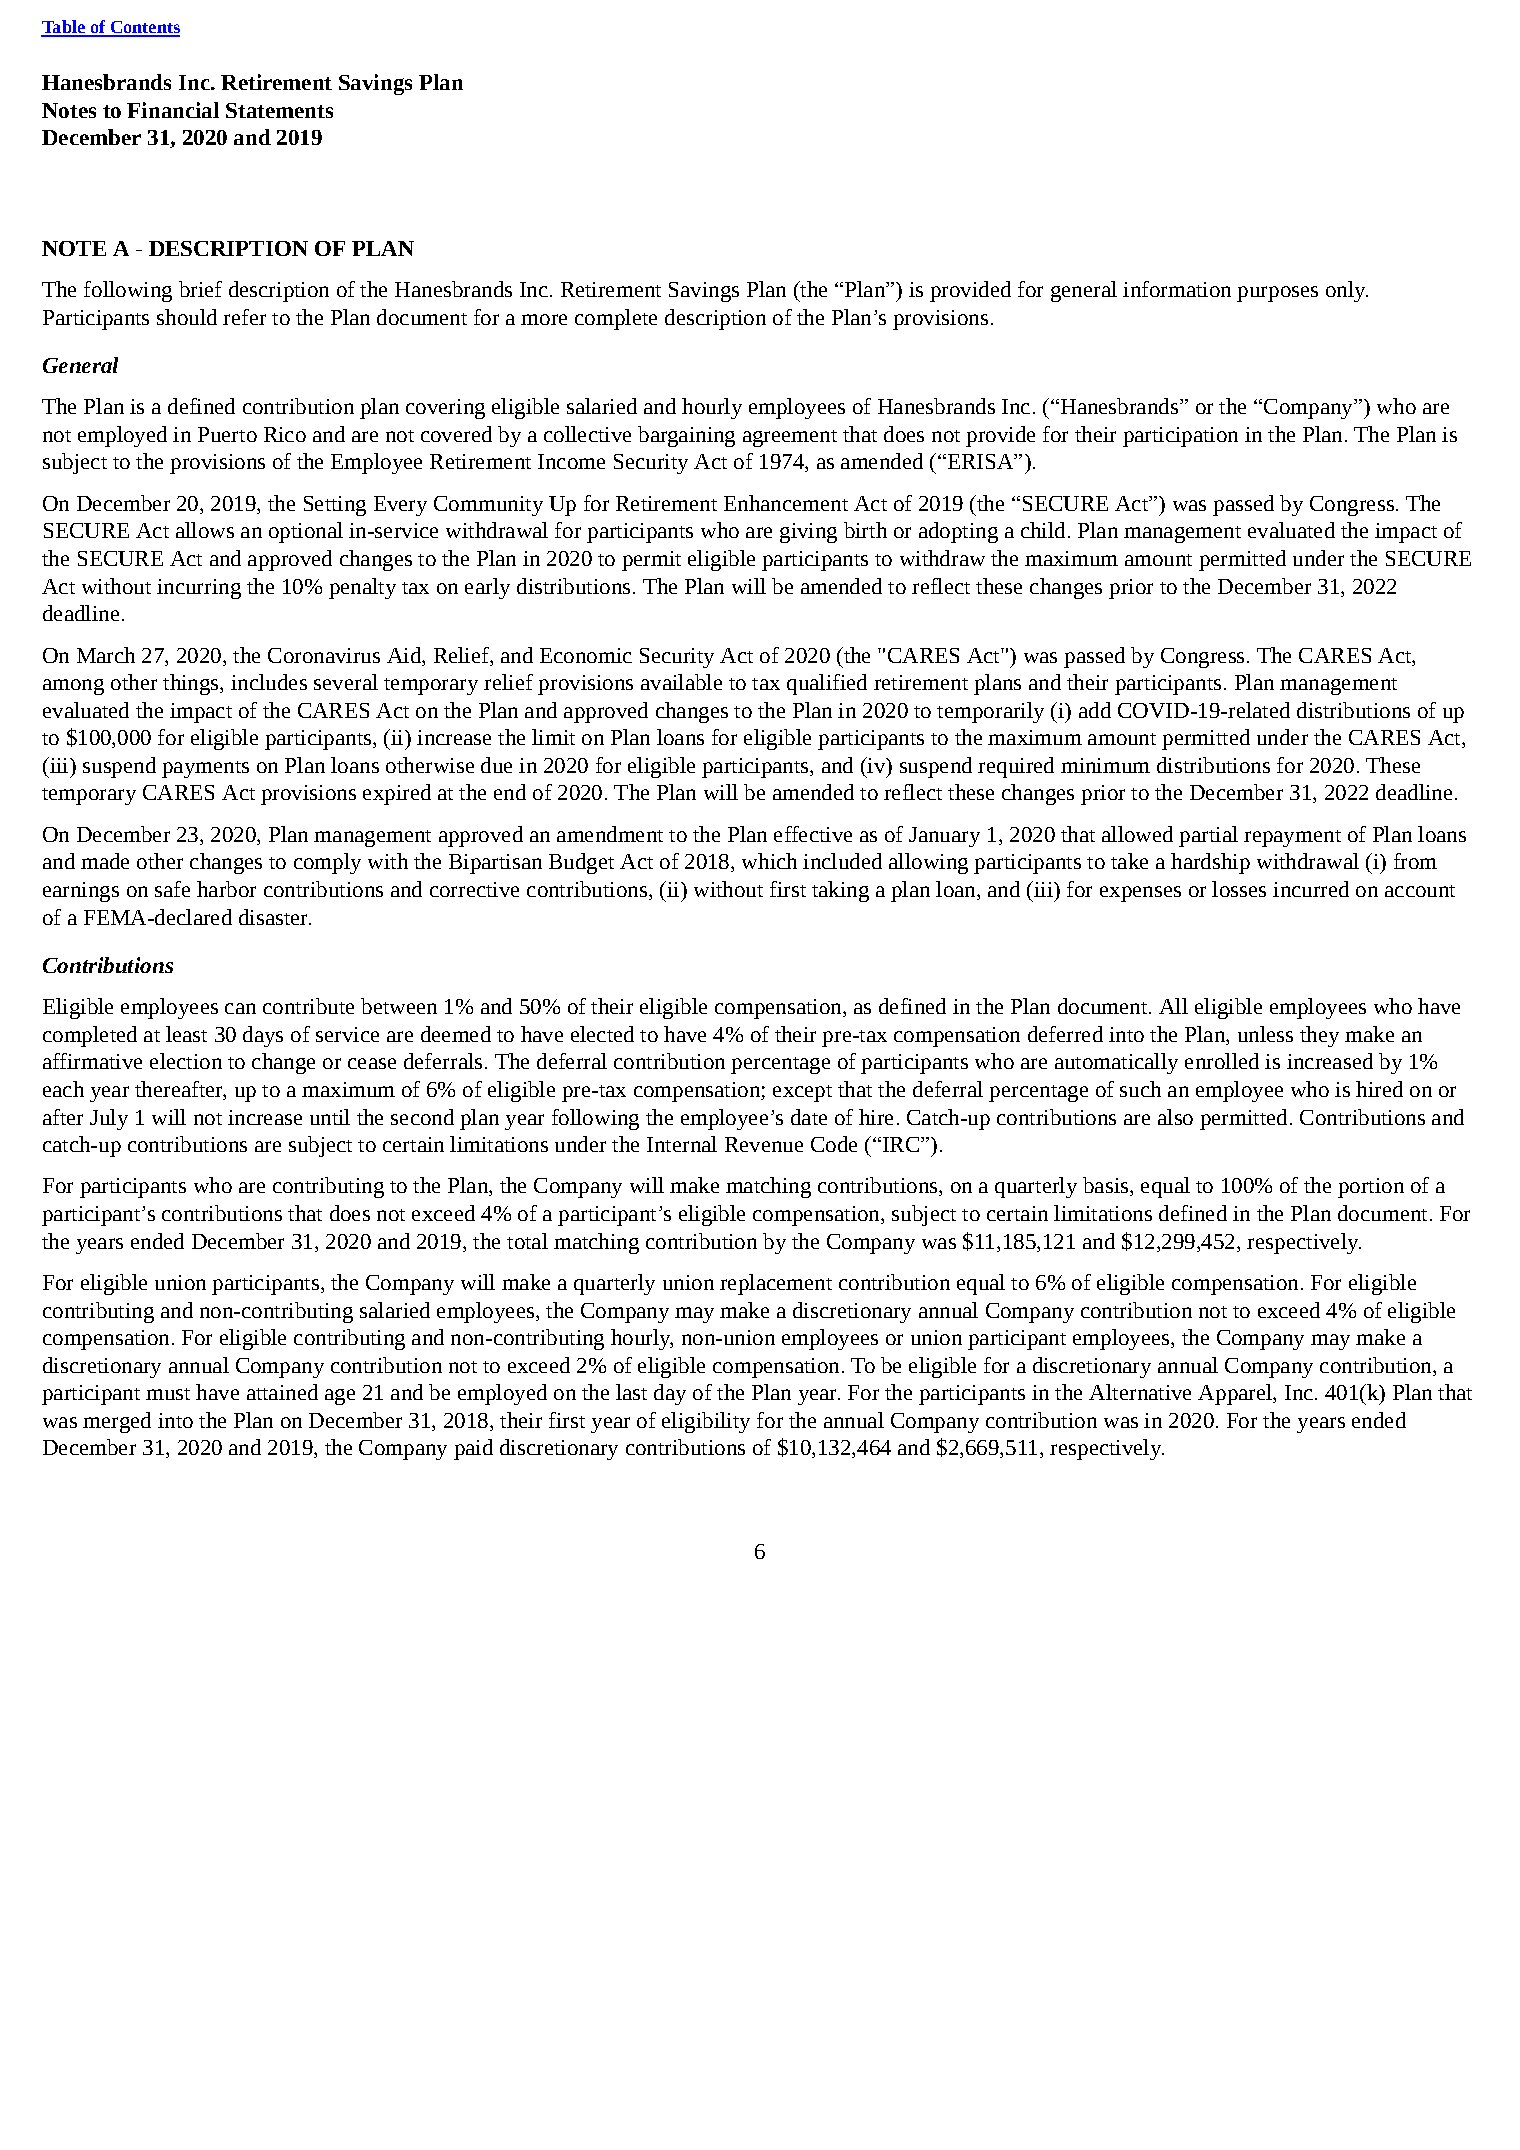  I want to click on except, so click(802, 1093).
